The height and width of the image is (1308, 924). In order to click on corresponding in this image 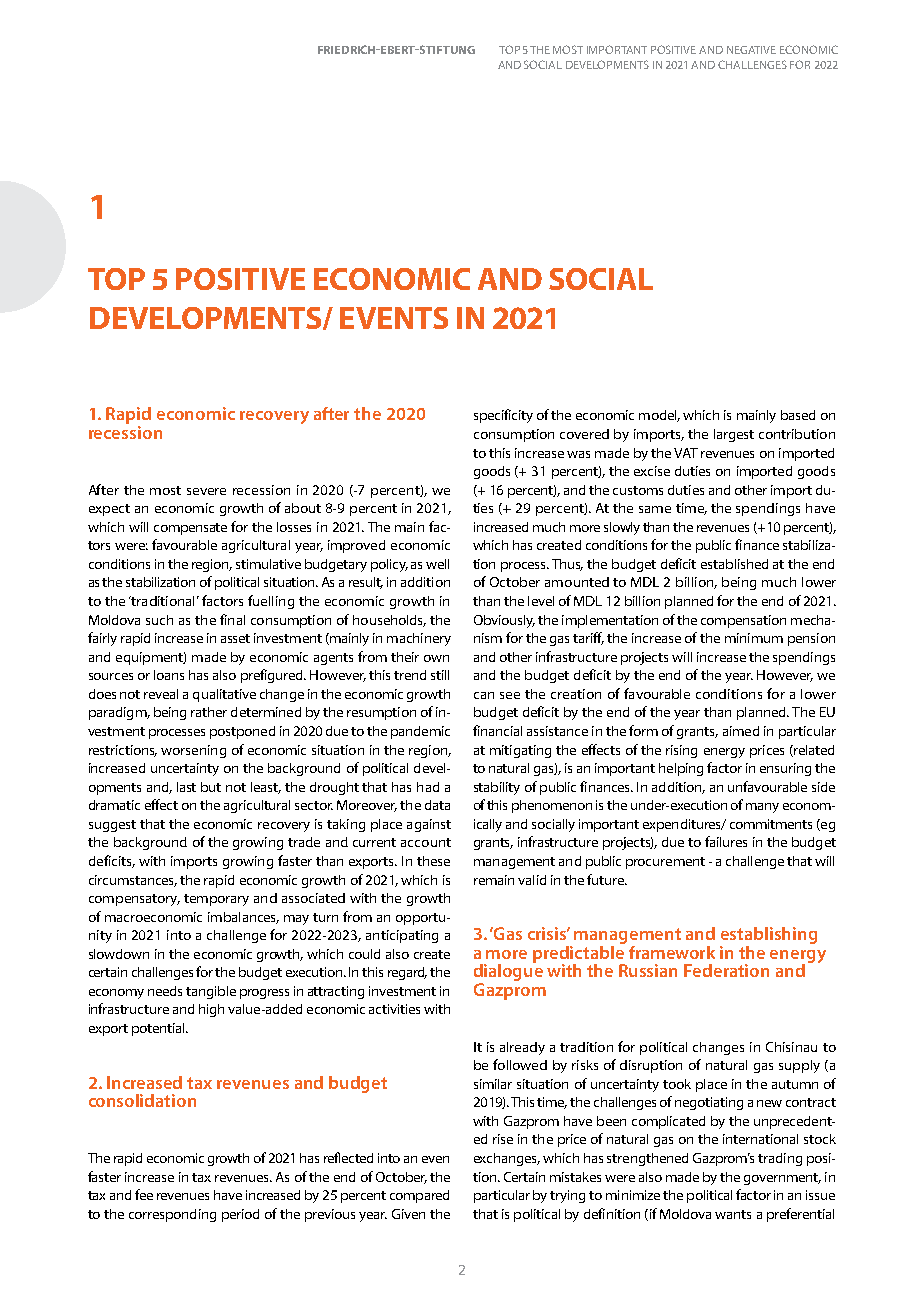, I will do `click(172, 1215)`.
